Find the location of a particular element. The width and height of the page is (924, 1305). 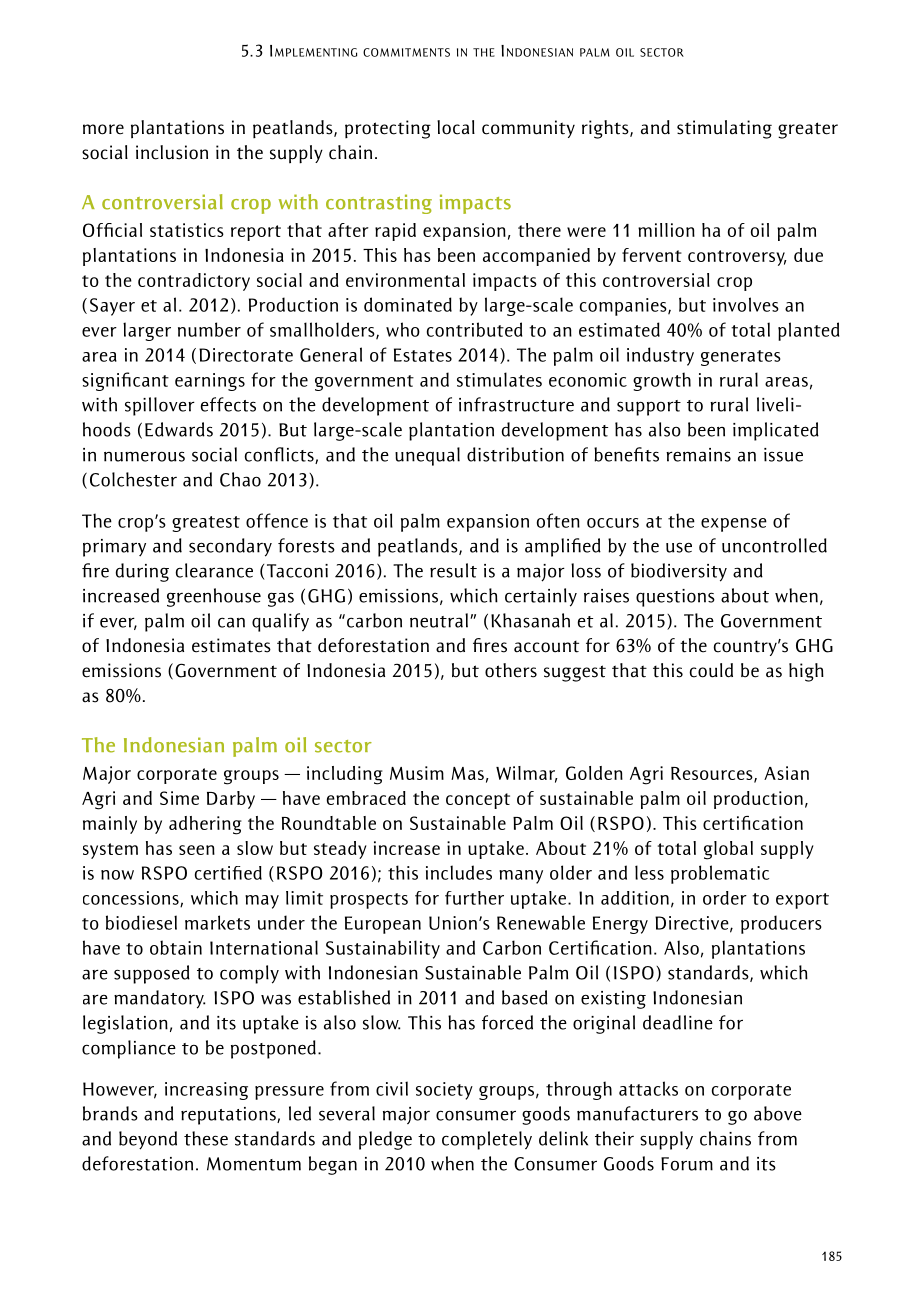

these is located at coordinates (206, 1138).
